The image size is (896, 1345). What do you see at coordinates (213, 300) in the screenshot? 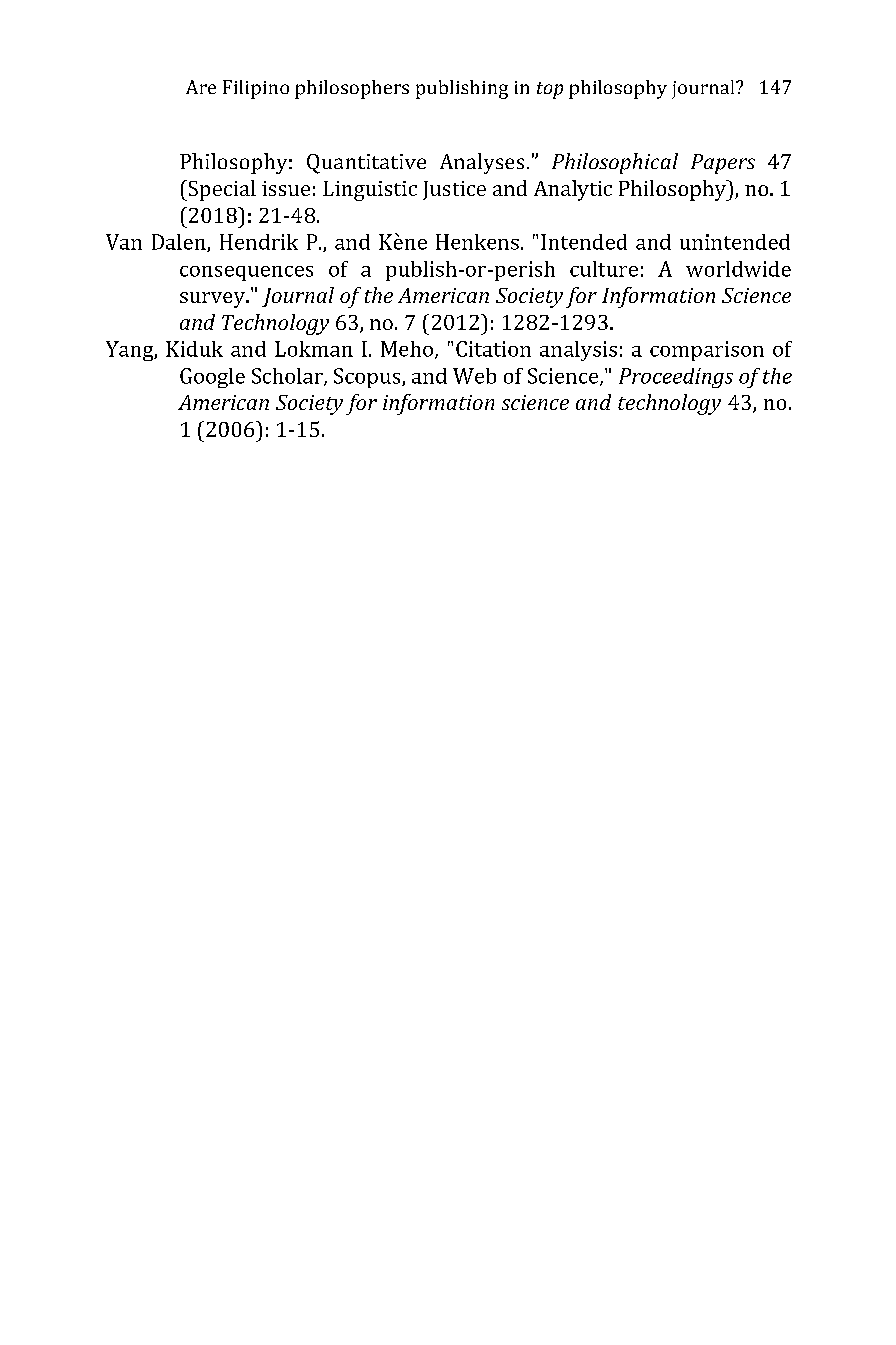
I see `survey` at bounding box center [213, 300].
